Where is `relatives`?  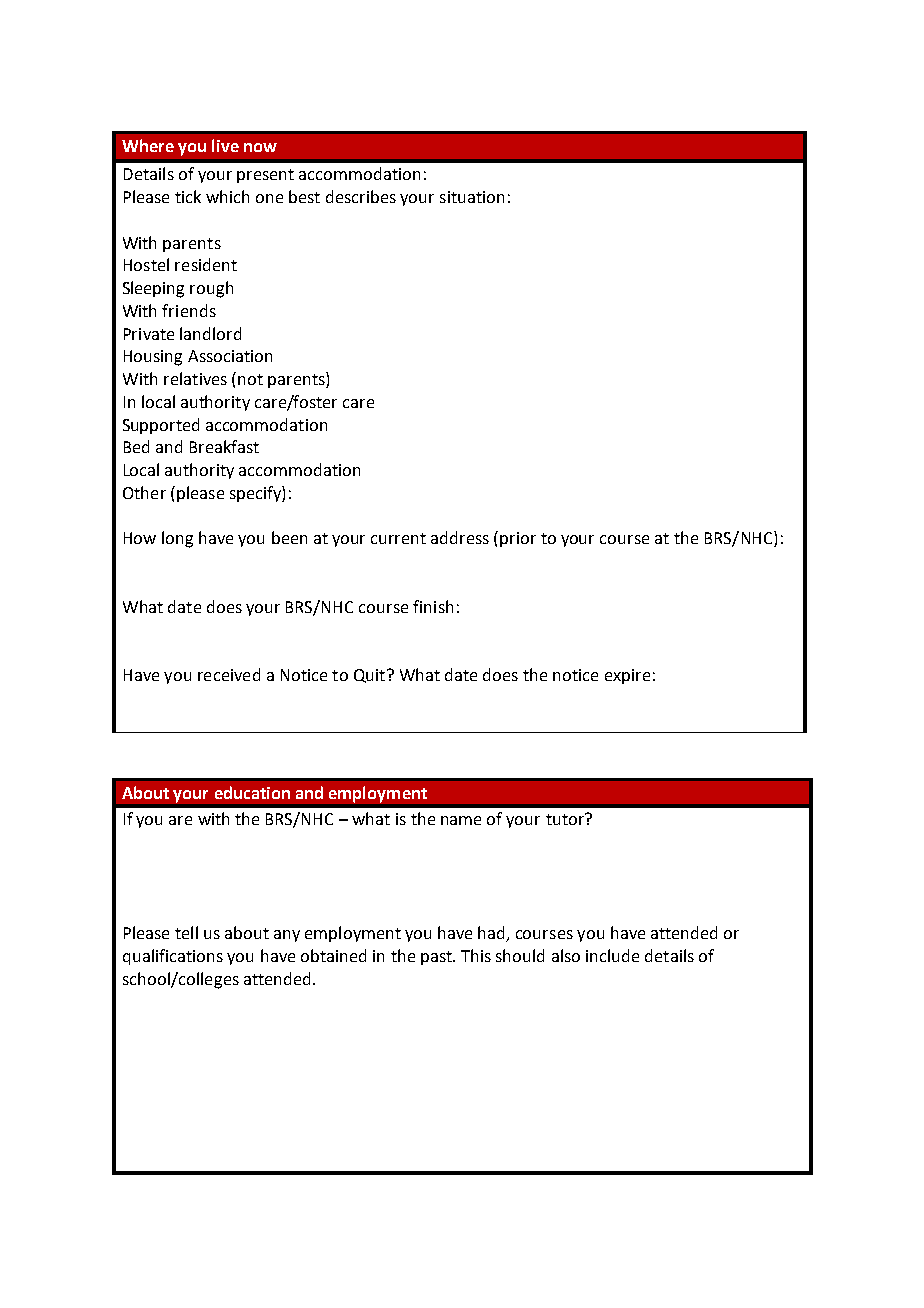
relatives is located at coordinates (195, 378).
